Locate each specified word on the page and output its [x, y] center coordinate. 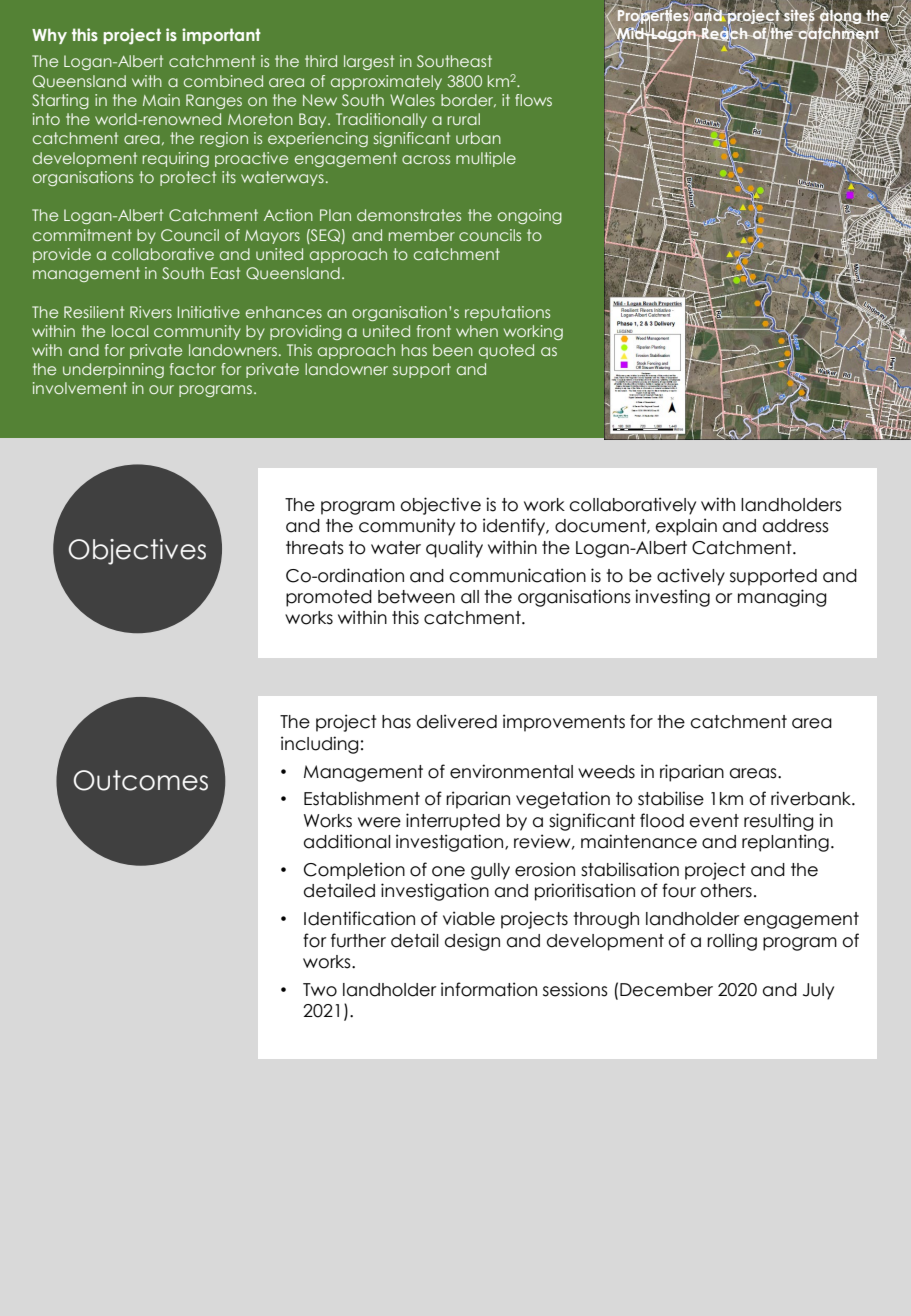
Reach [725, 34]
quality [454, 549]
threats [315, 548]
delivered [457, 721]
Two [320, 990]
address [796, 526]
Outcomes [141, 780]
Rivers [151, 312]
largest [369, 62]
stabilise [671, 798]
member [422, 235]
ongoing [530, 216]
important [221, 36]
